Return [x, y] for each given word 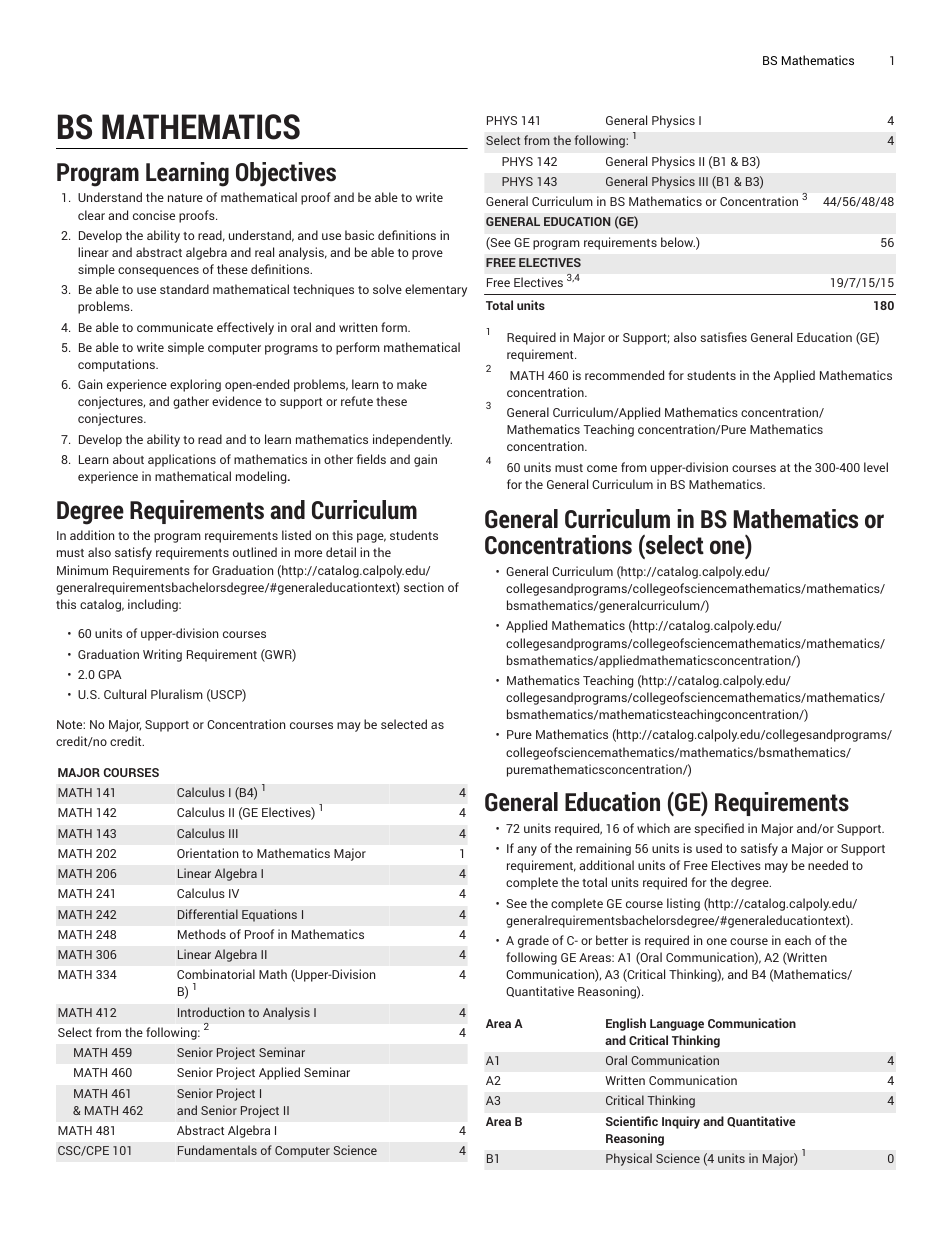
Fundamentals [217, 1150]
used [709, 848]
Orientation [207, 853]
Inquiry [681, 1122]
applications [182, 460]
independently [412, 440]
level [876, 467]
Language [677, 1025]
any [527, 851]
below [678, 242]
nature [185, 198]
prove [427, 255]
